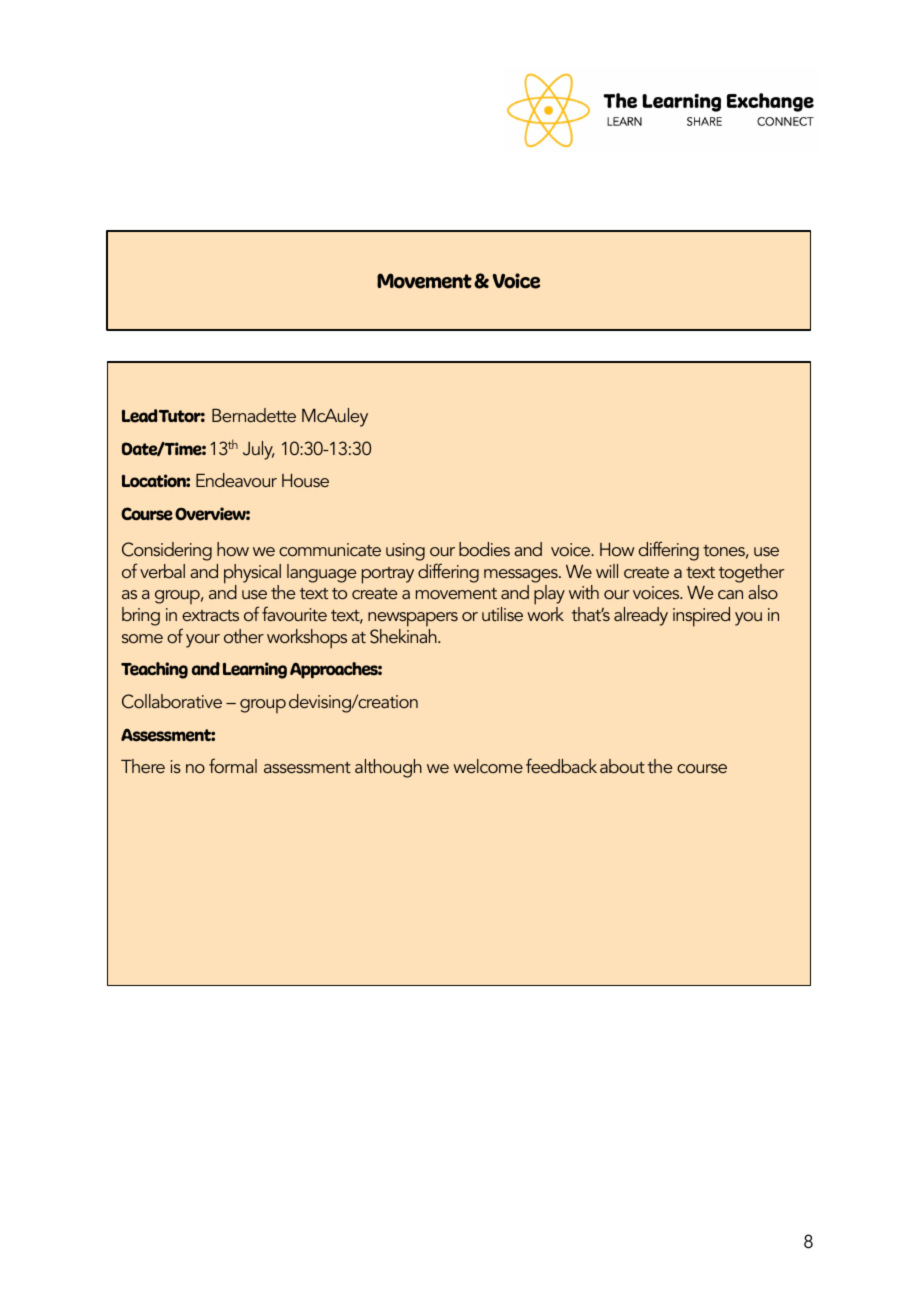 The image size is (924, 1308). Describe the element at coordinates (730, 594) in the image. I see `can` at that location.
